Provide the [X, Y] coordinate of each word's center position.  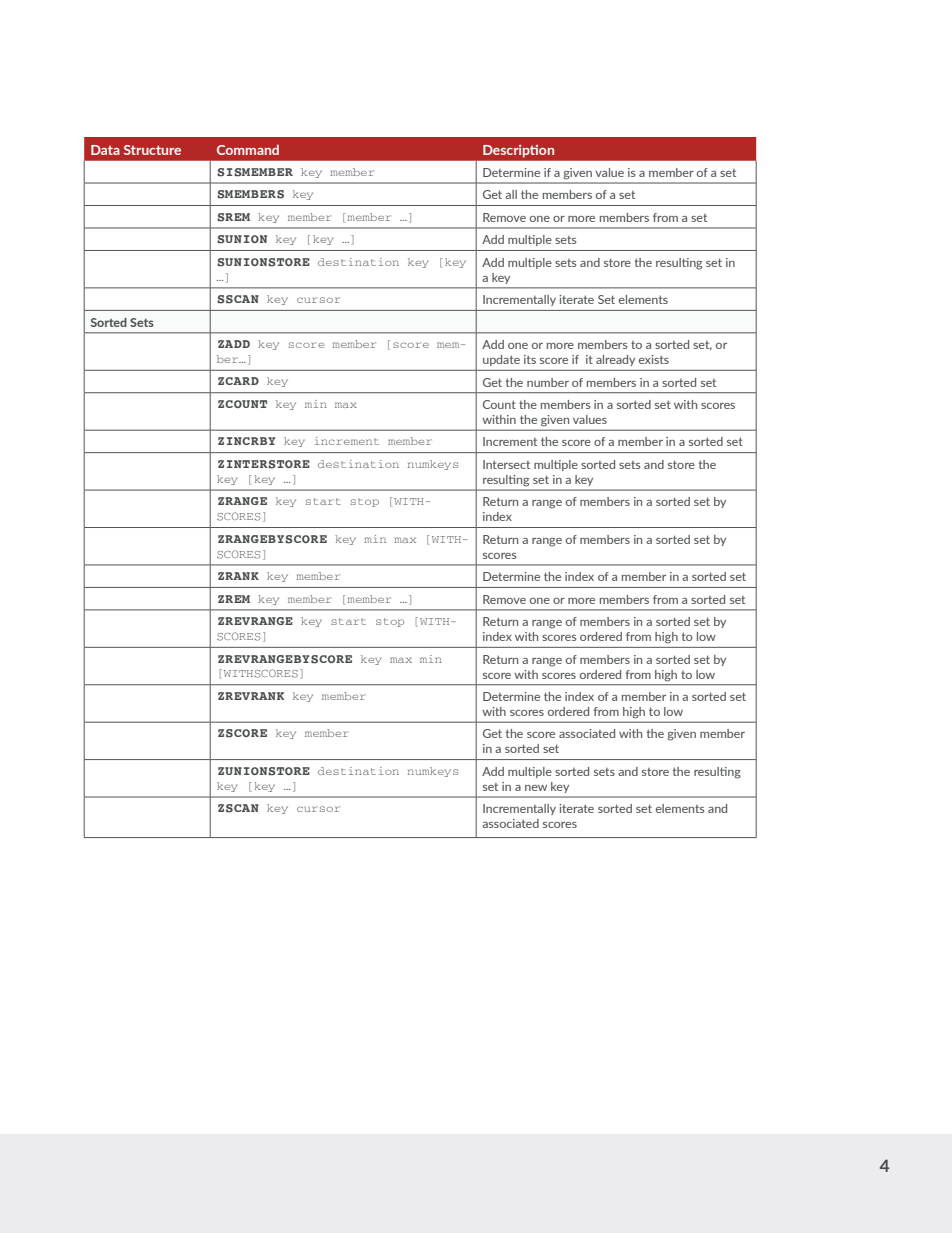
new [536, 788]
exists [654, 359]
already [615, 360]
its [530, 359]
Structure [152, 150]
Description [518, 151]
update [501, 360]
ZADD [234, 344]
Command [248, 150]
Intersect [506, 464]
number [548, 382]
